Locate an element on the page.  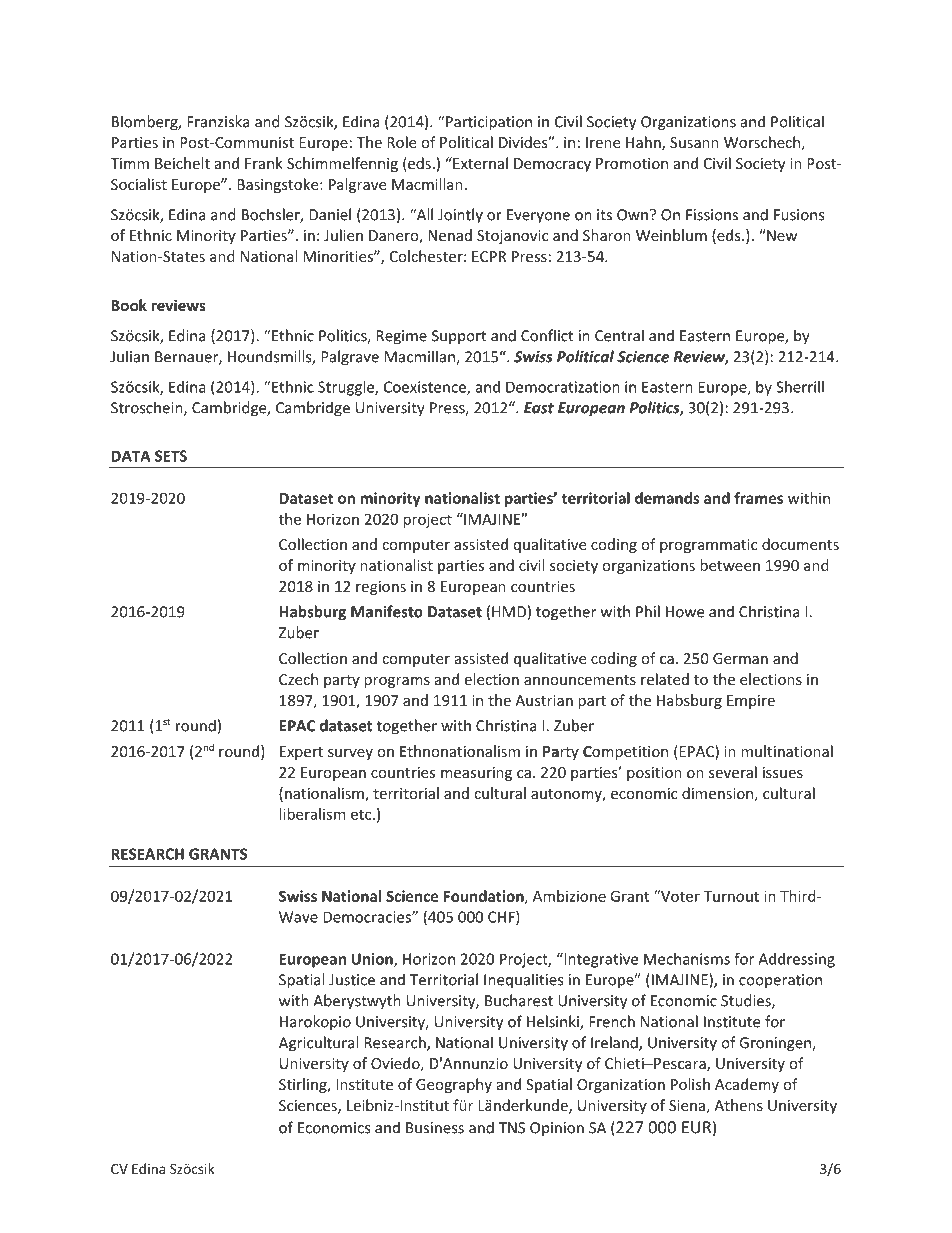
Manifesto is located at coordinates (387, 611).
